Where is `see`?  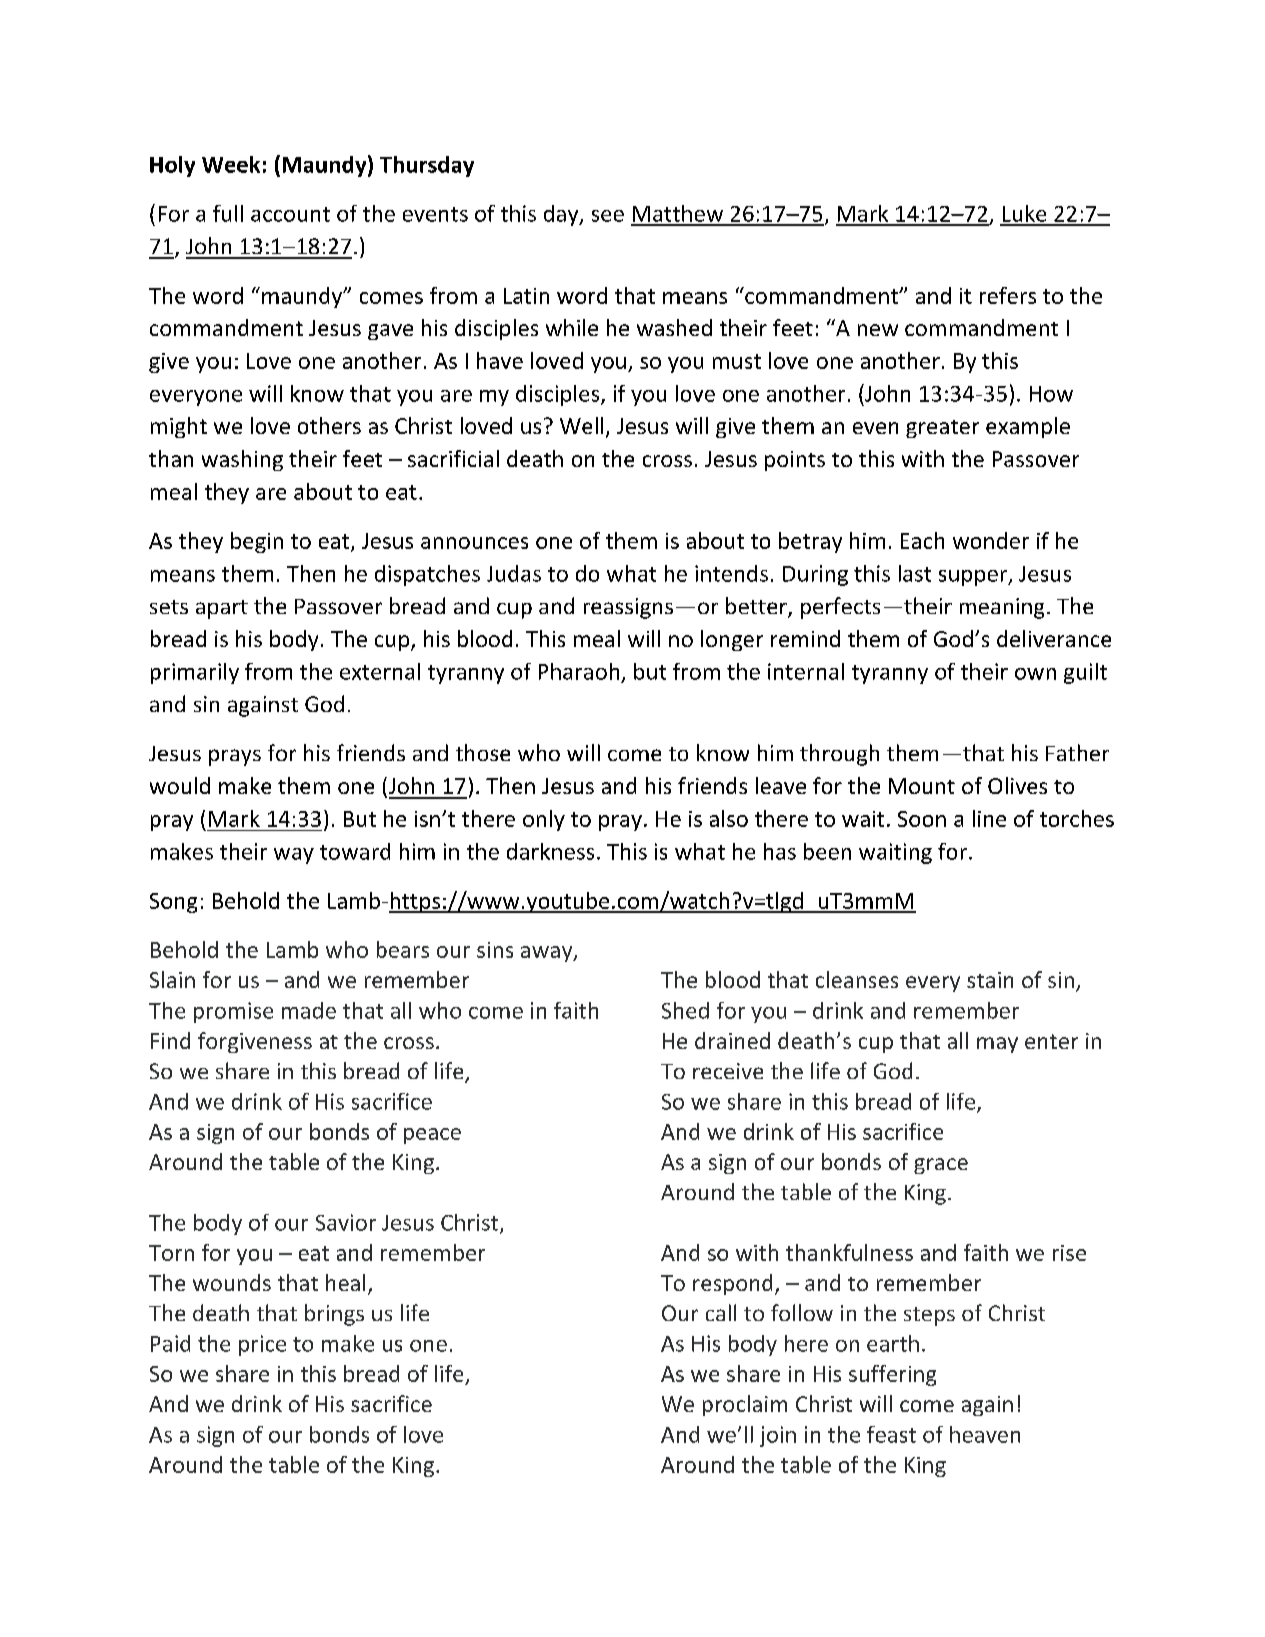
see is located at coordinates (608, 216).
